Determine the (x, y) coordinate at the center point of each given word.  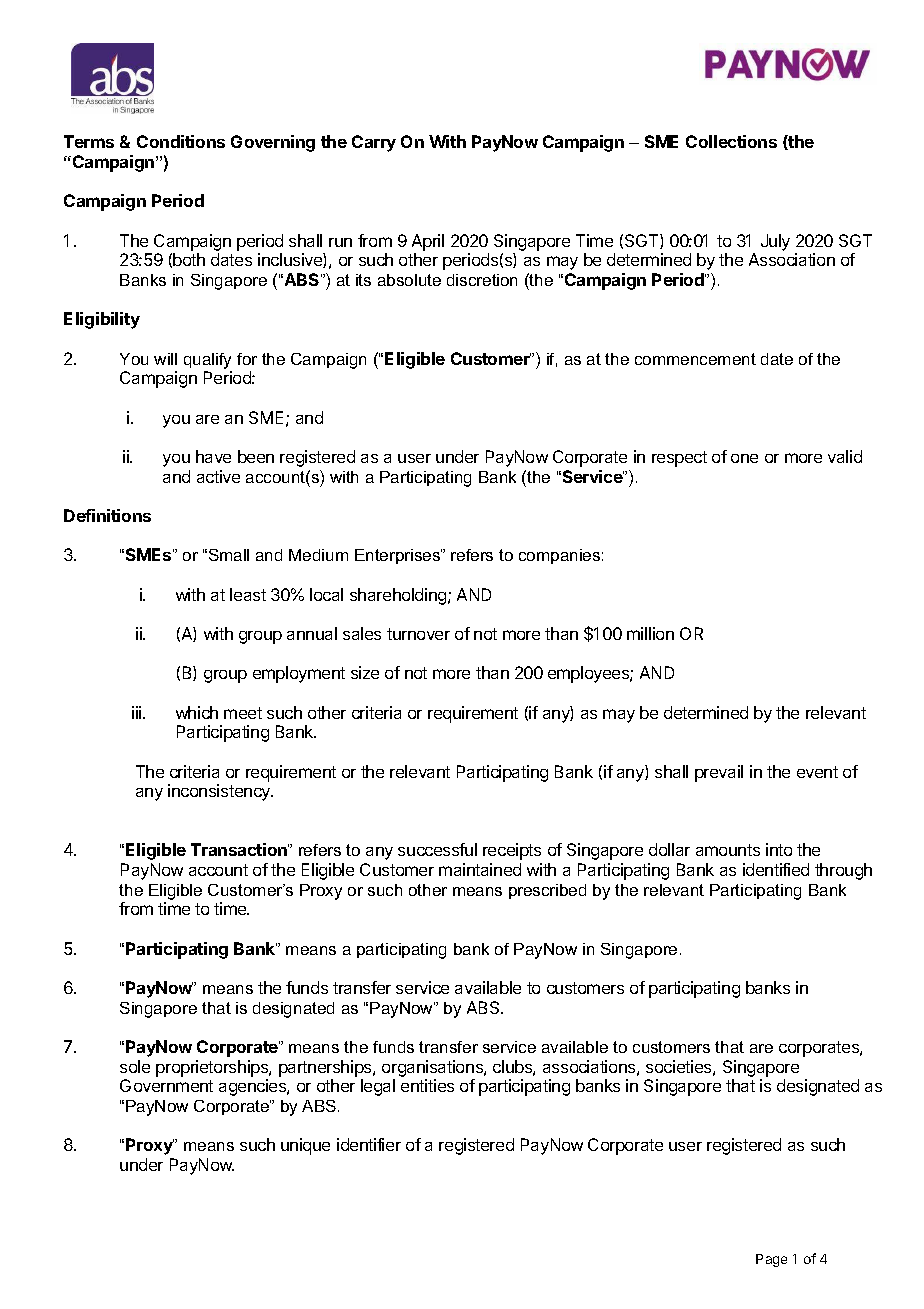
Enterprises (398, 556)
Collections (731, 141)
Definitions (107, 515)
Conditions (181, 141)
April (428, 242)
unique (305, 1146)
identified (776, 869)
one (744, 458)
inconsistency (220, 792)
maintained (480, 869)
